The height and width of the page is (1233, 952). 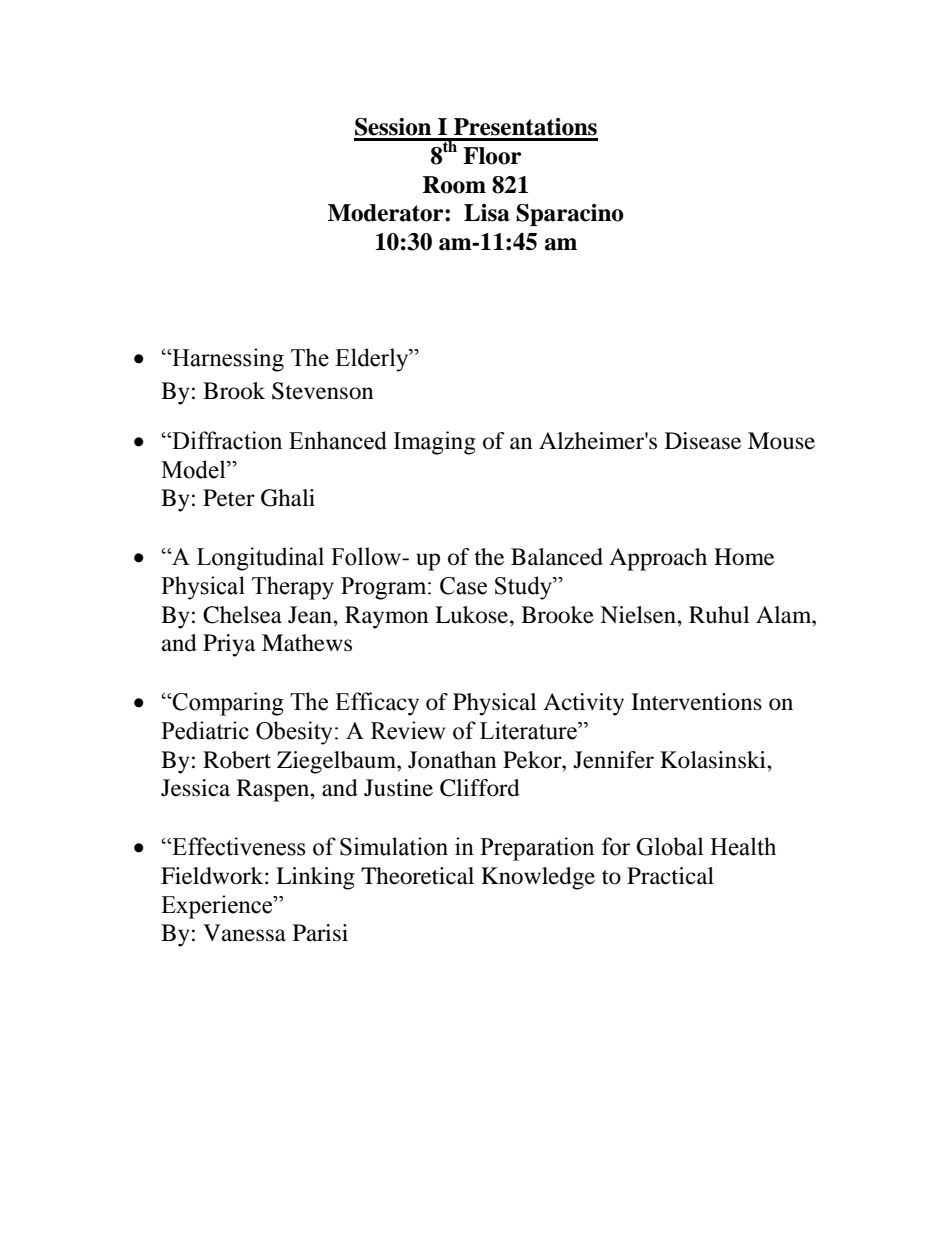 I want to click on Practical, so click(x=670, y=876).
